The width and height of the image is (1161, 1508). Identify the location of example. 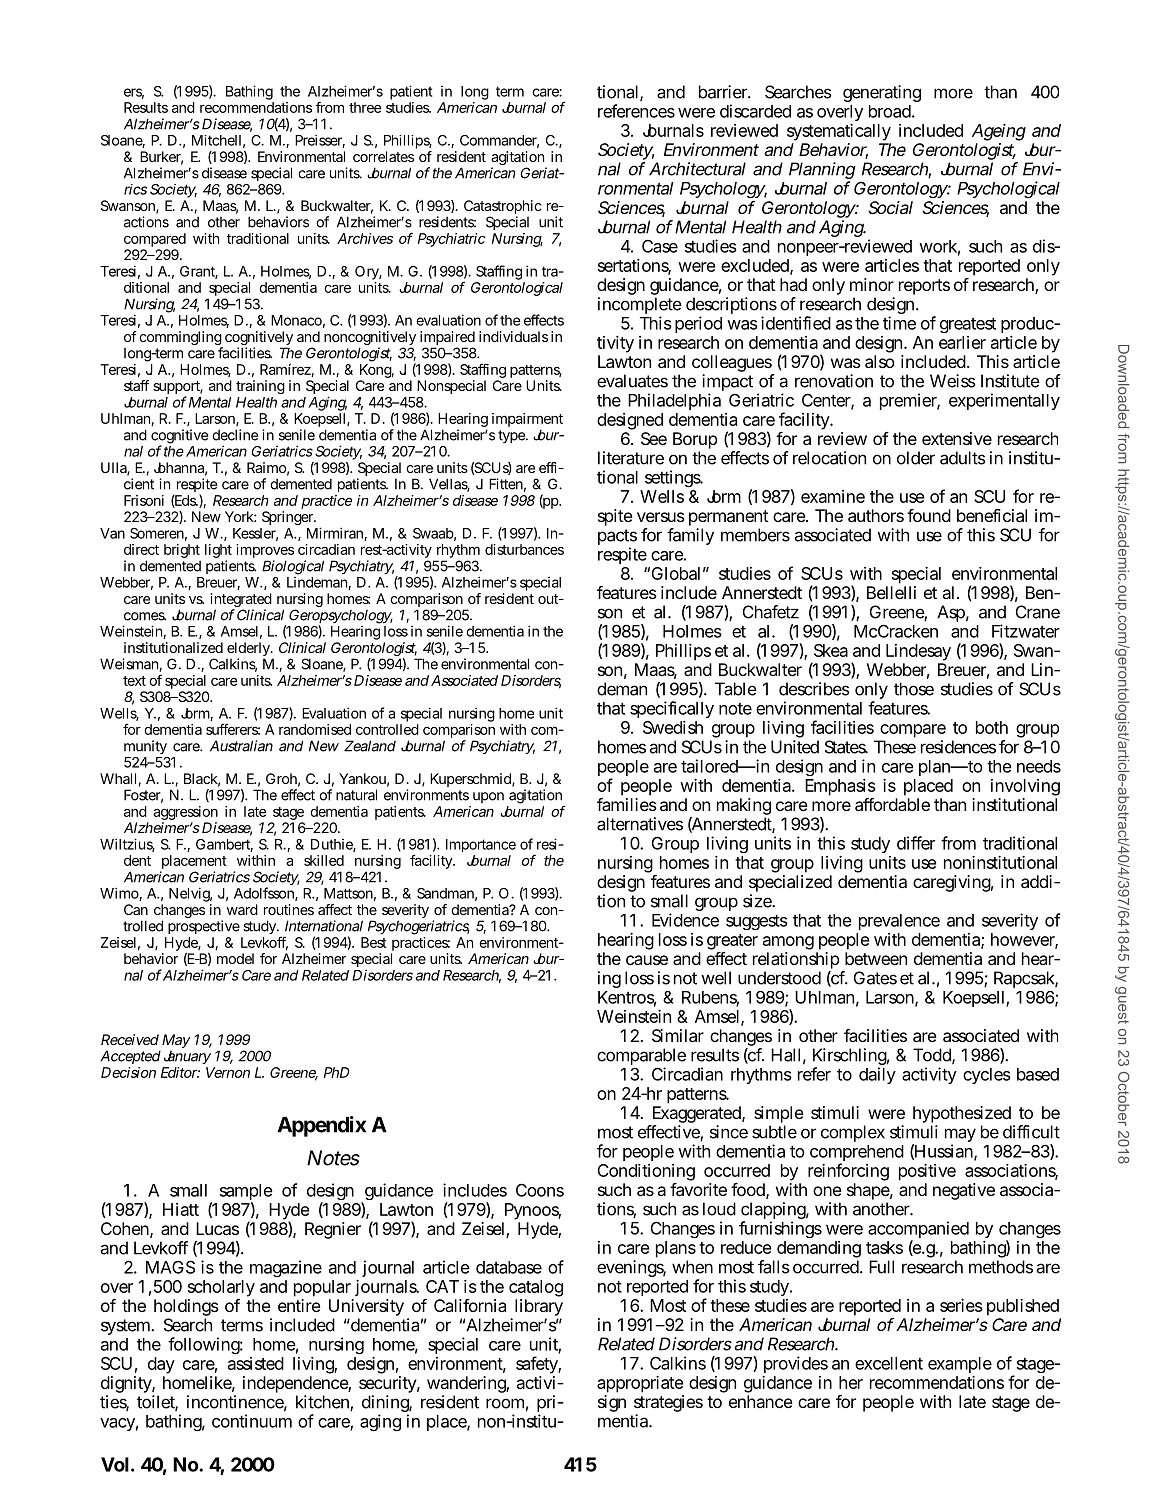
(960, 1365).
